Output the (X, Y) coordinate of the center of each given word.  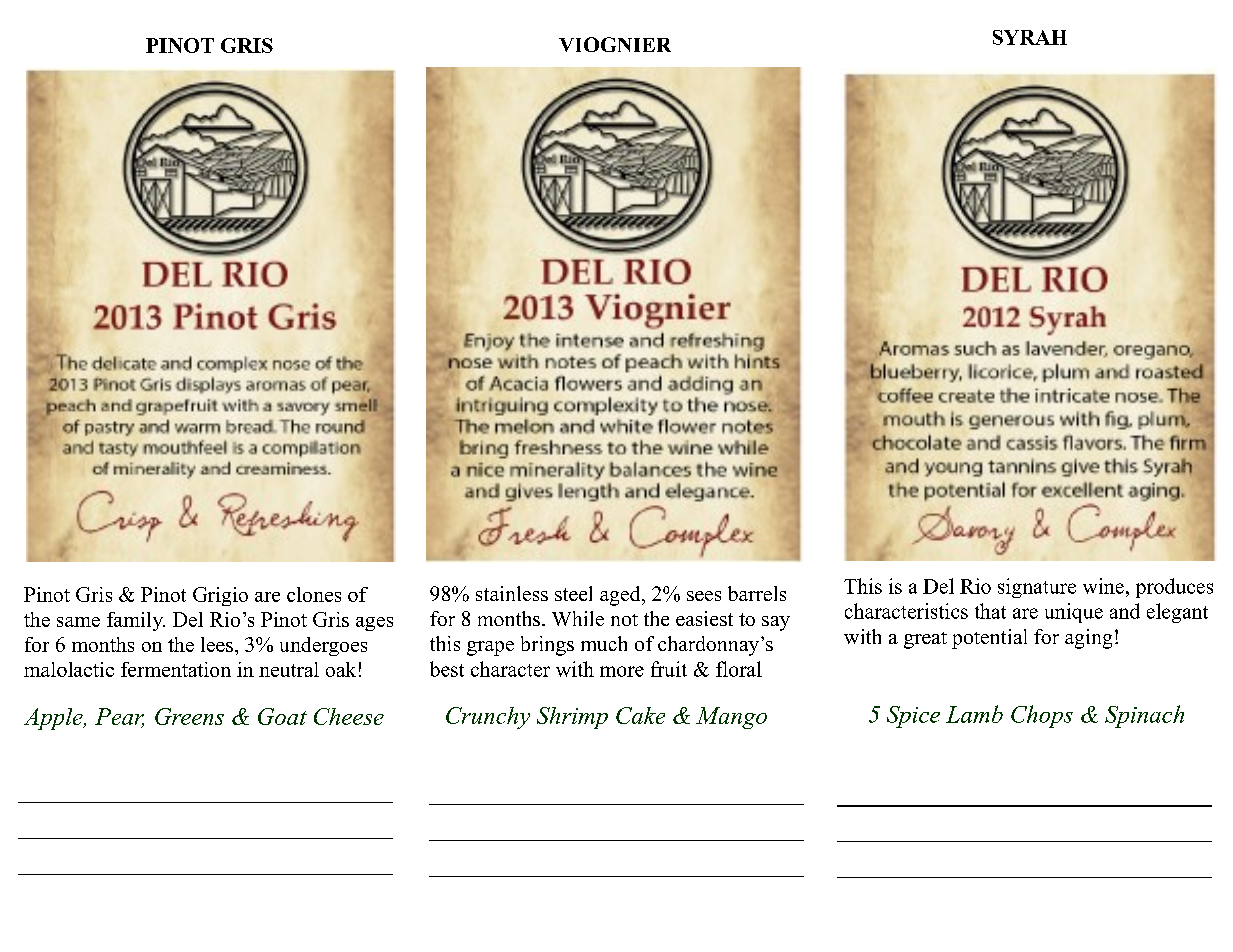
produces (1174, 588)
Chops (1042, 716)
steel (573, 593)
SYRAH (1030, 37)
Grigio (220, 596)
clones (314, 594)
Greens (189, 716)
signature (1037, 588)
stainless (512, 593)
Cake (640, 715)
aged (621, 596)
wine (1103, 586)
